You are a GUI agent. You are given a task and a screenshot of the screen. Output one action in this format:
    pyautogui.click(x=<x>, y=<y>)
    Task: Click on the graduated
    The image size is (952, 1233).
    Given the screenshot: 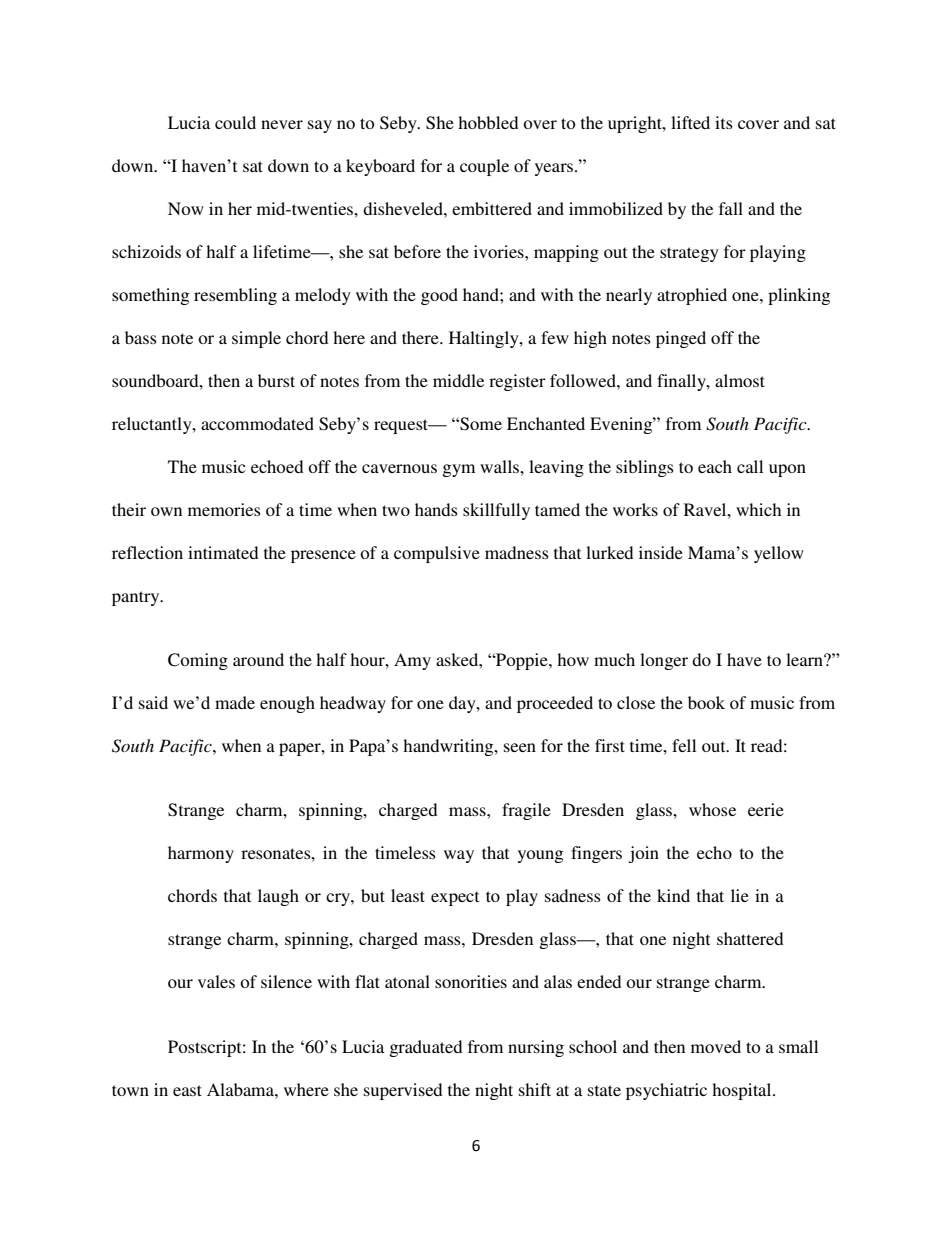 What is the action you would take?
    pyautogui.click(x=425, y=1048)
